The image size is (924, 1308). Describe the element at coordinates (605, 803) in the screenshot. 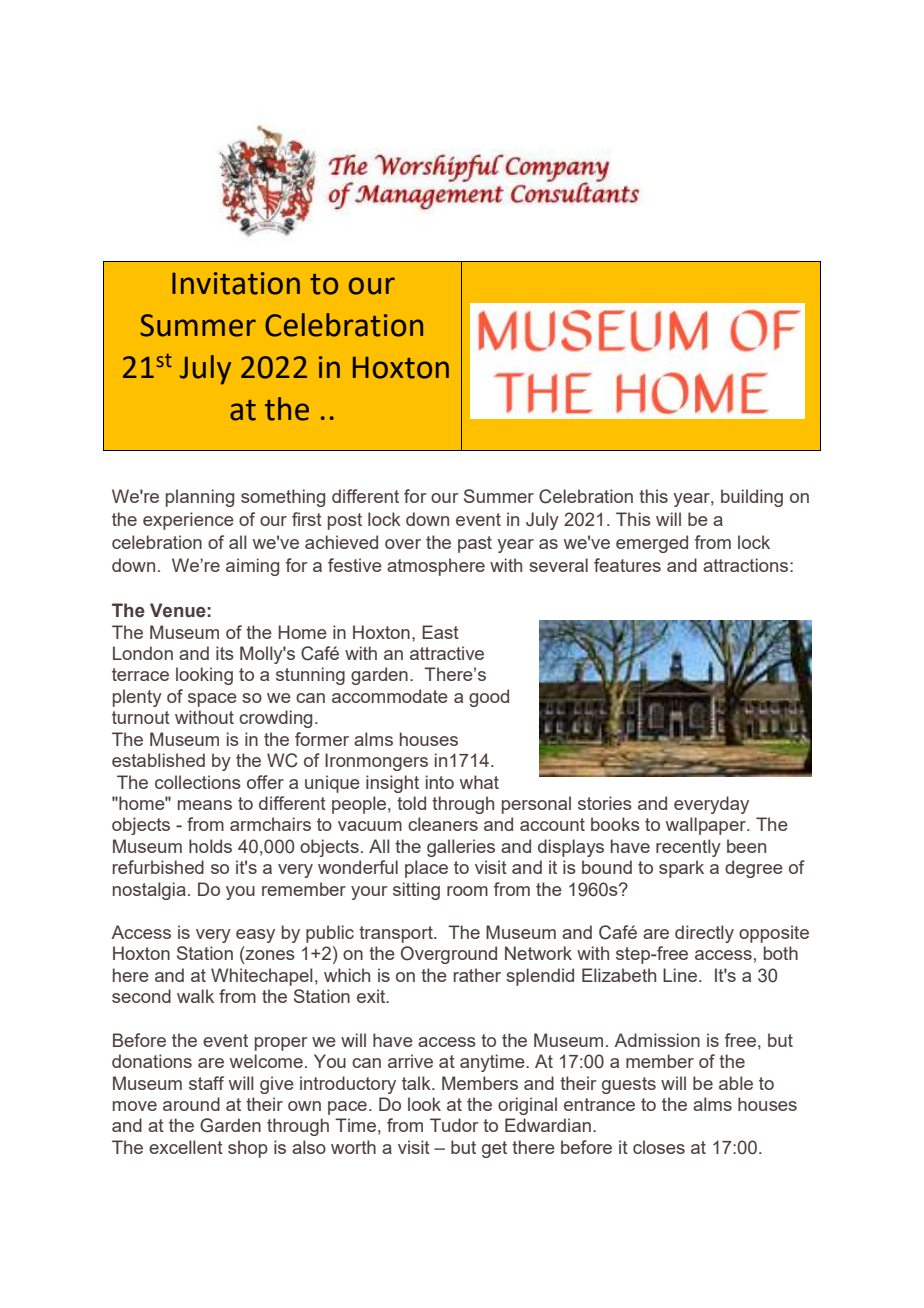

I see `stories` at that location.
